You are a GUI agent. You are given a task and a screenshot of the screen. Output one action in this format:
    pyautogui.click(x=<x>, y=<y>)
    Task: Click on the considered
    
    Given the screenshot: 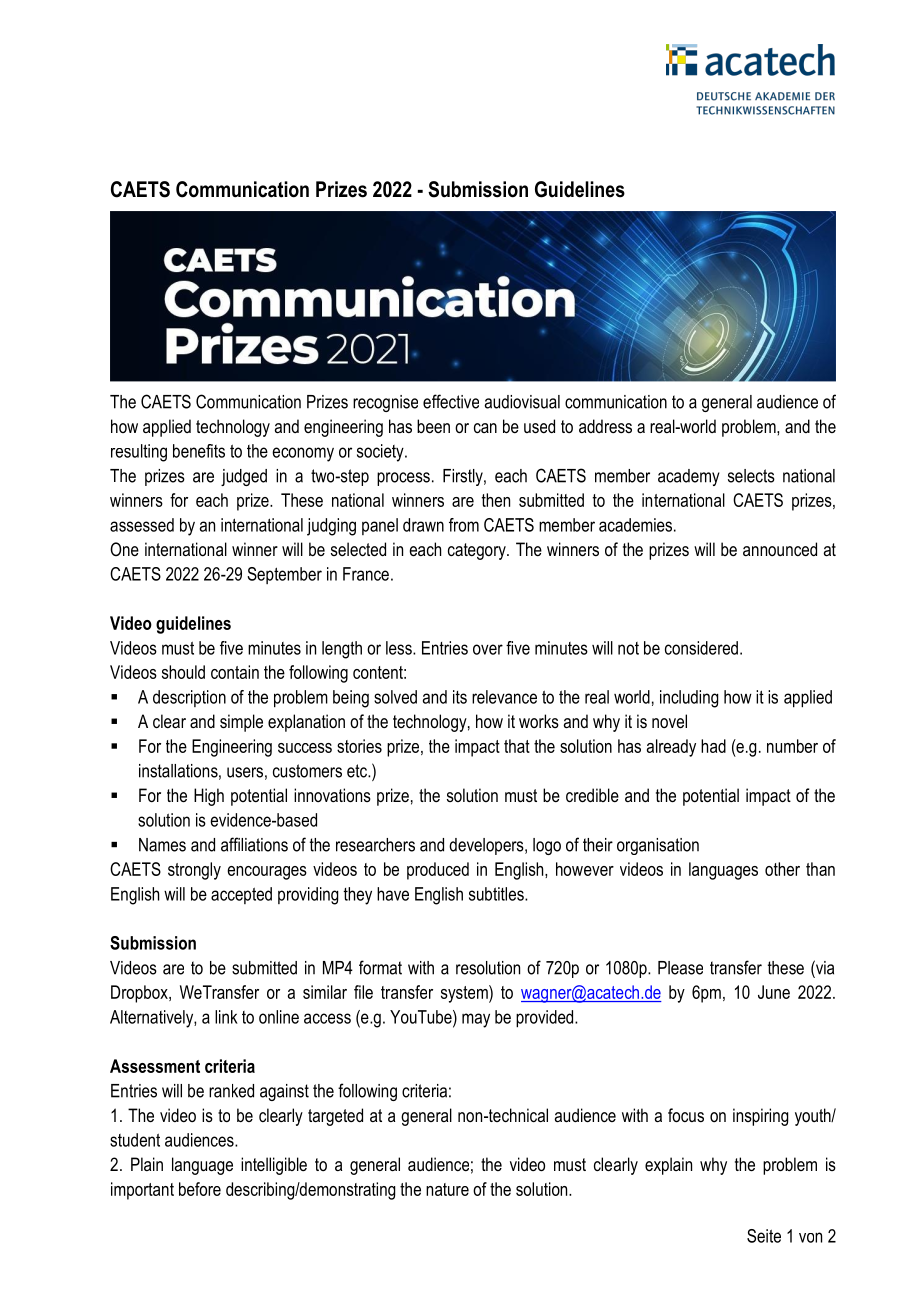 What is the action you would take?
    pyautogui.click(x=701, y=648)
